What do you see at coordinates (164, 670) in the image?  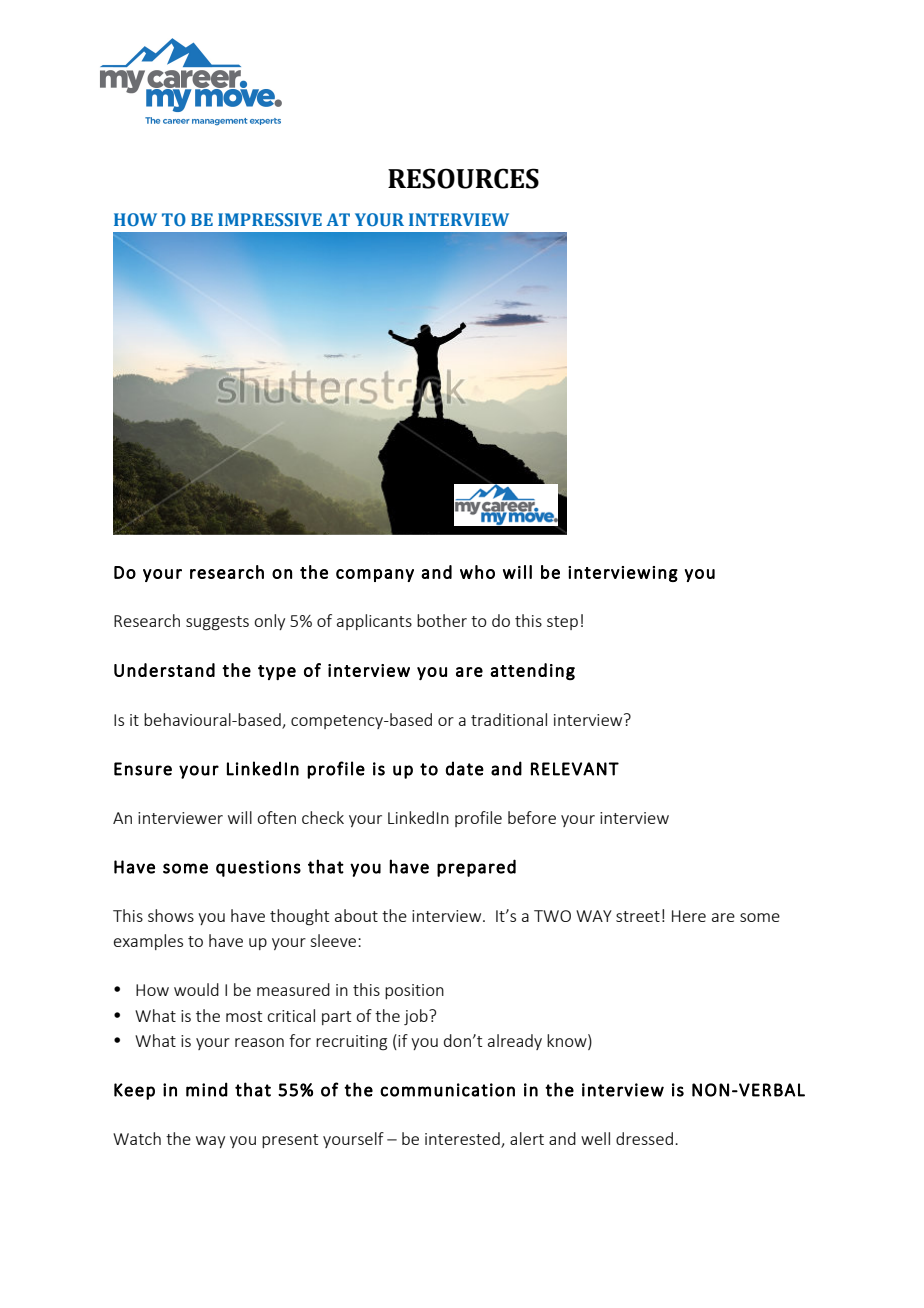 I see `Understand` at bounding box center [164, 670].
